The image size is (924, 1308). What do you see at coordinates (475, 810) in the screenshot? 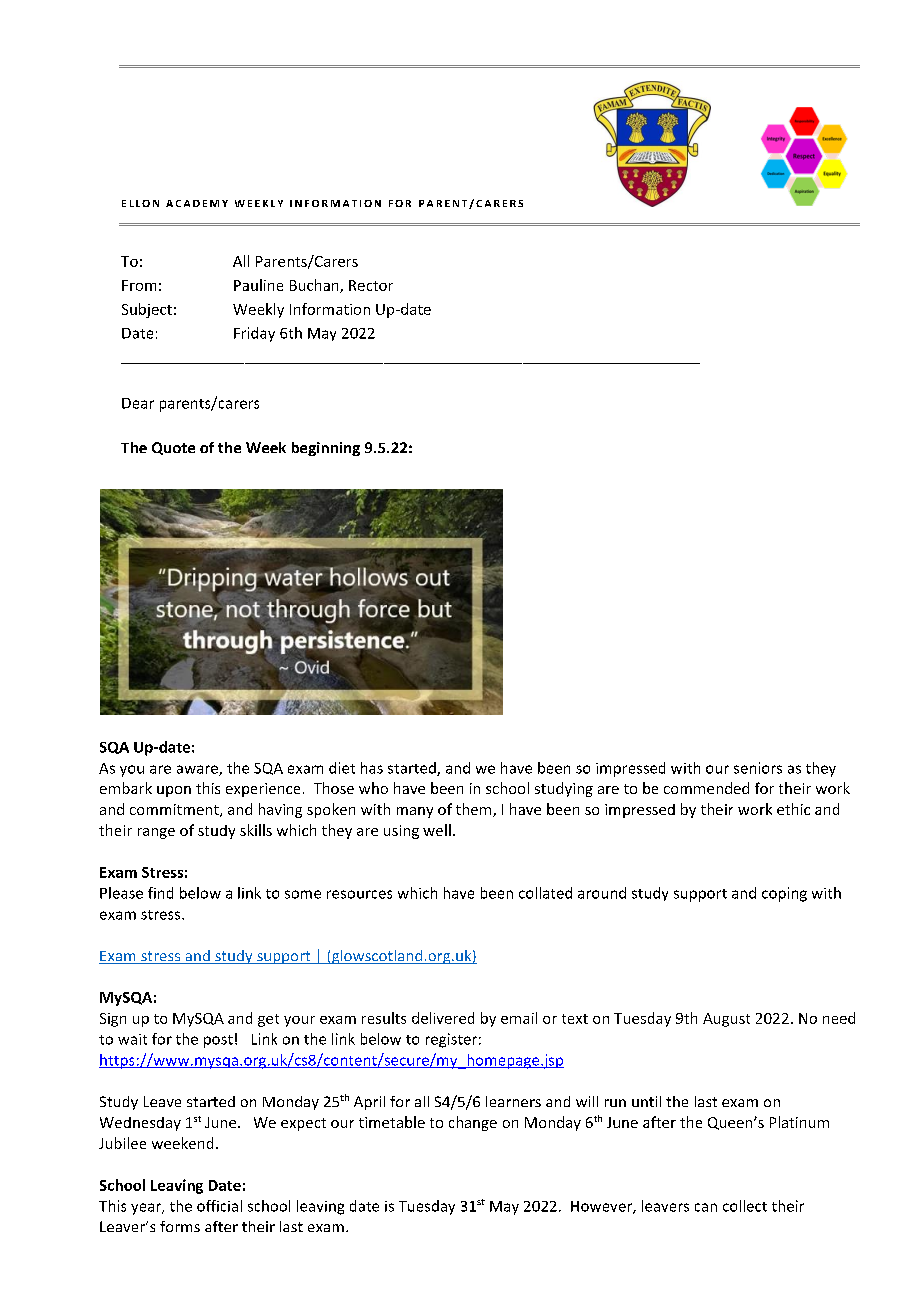
I see `them` at bounding box center [475, 810].
